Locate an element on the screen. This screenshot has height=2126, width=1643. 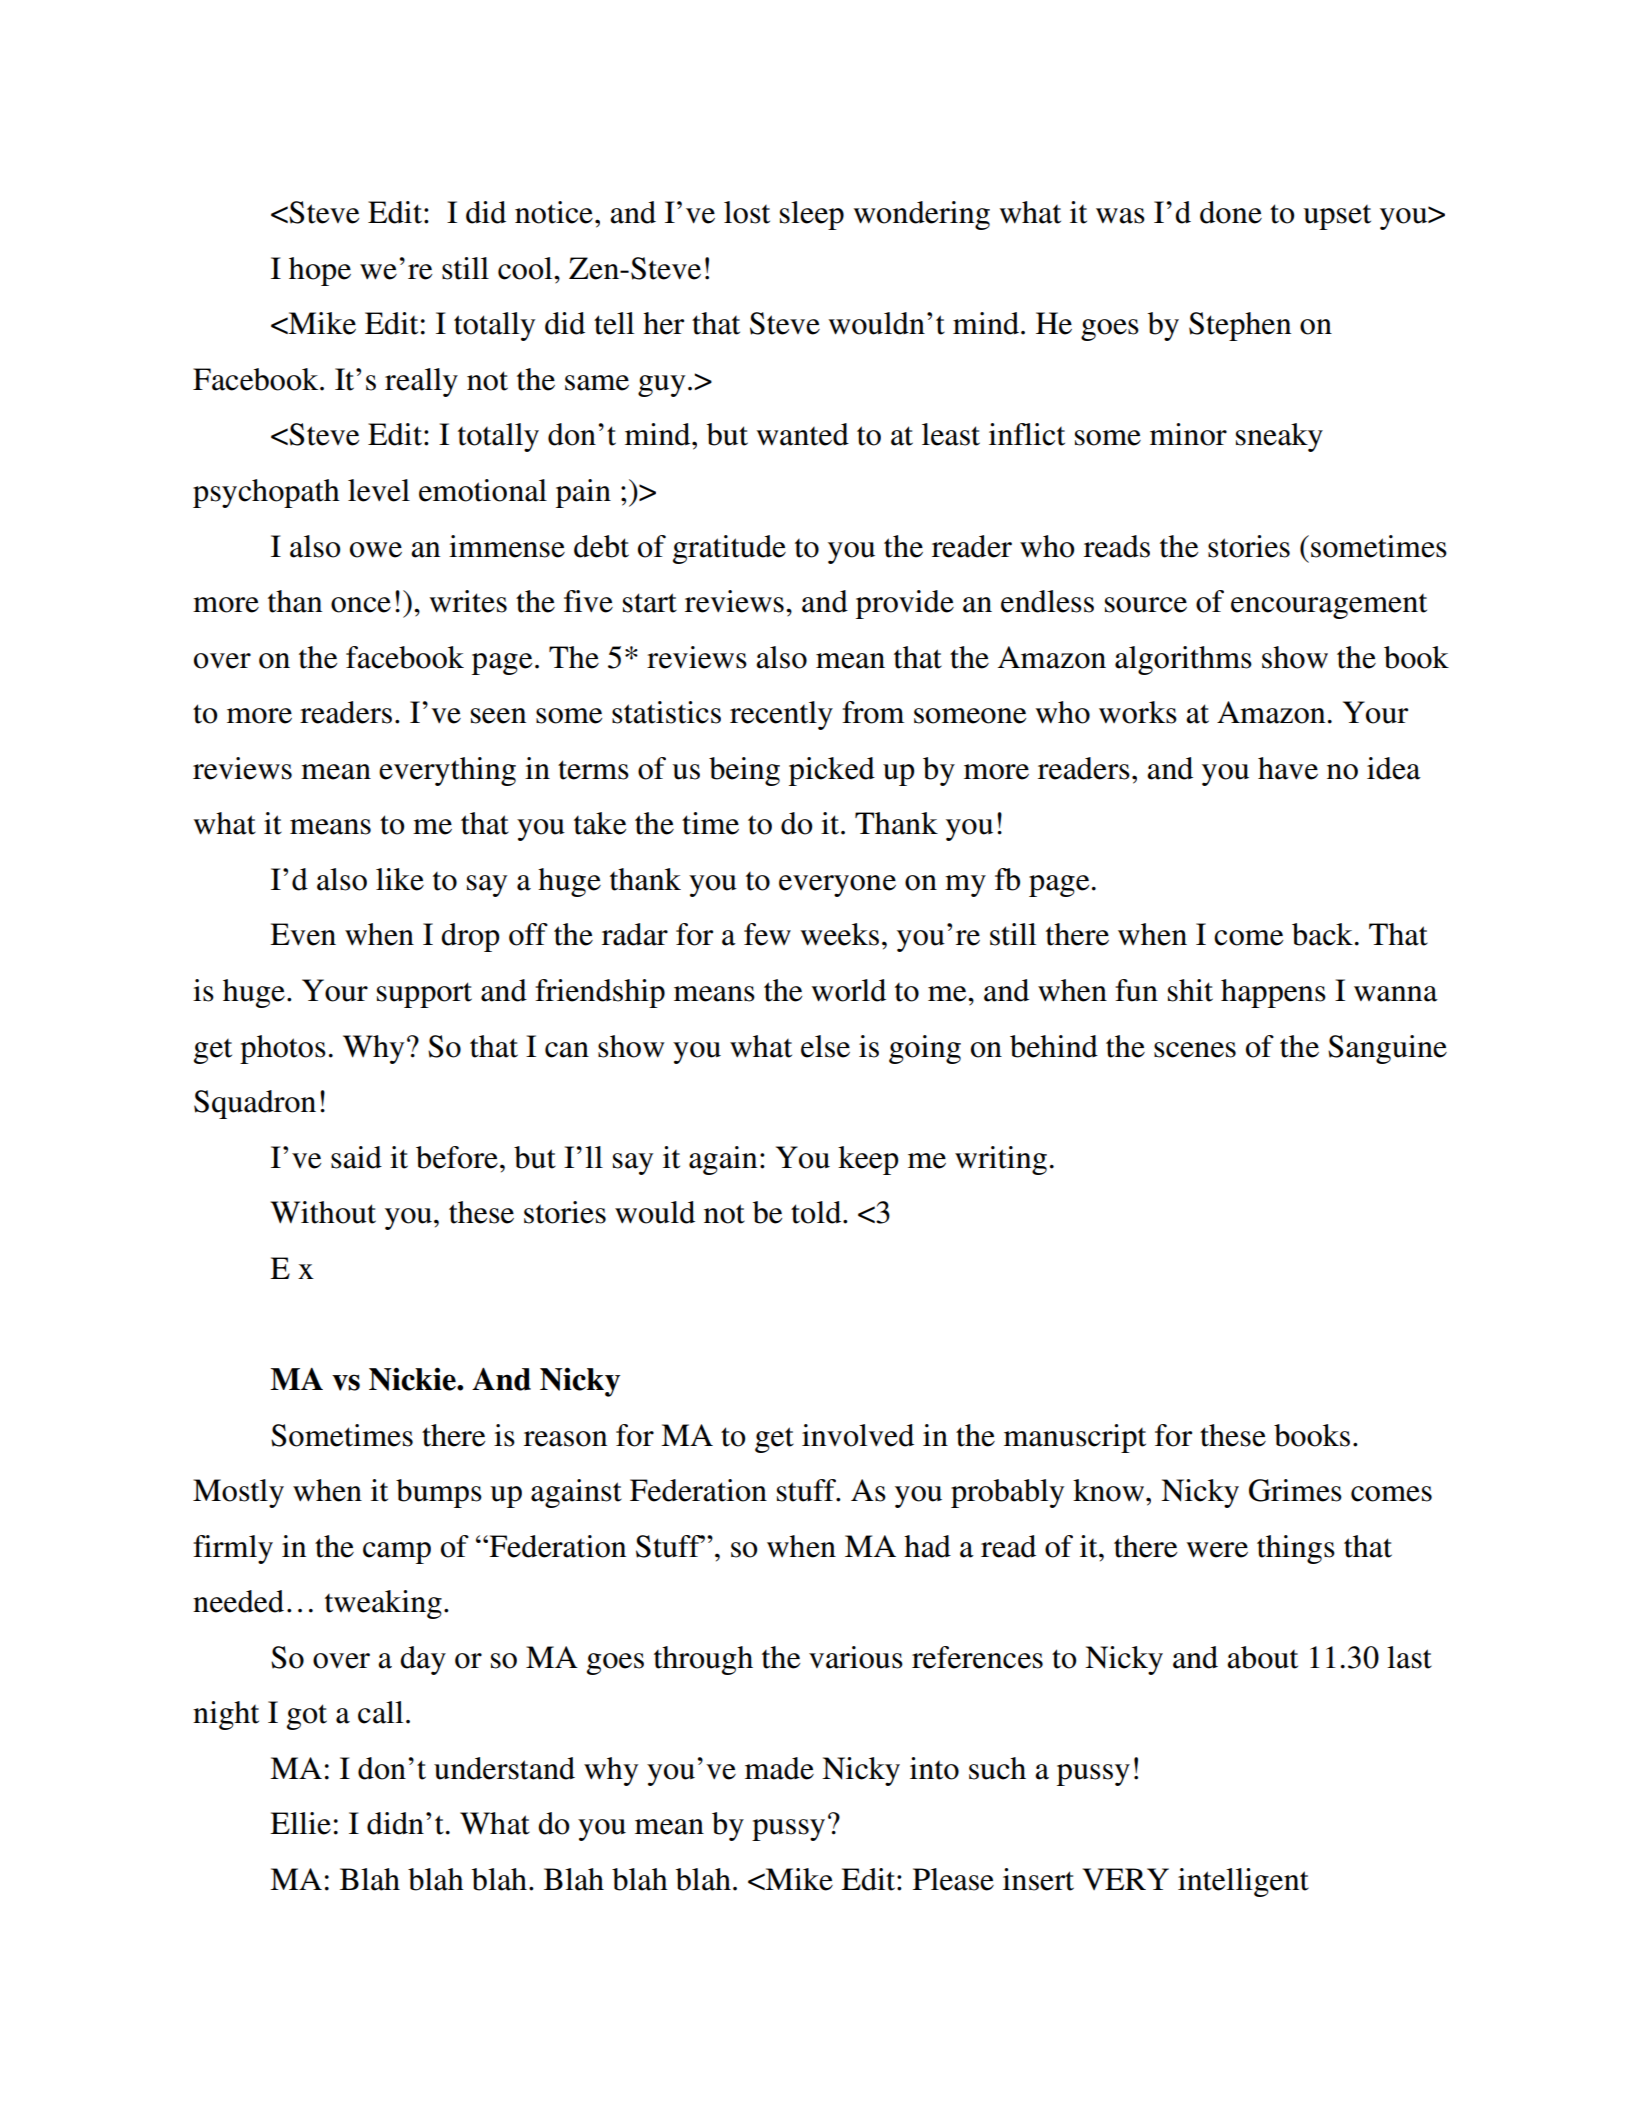
back is located at coordinates (1322, 934).
